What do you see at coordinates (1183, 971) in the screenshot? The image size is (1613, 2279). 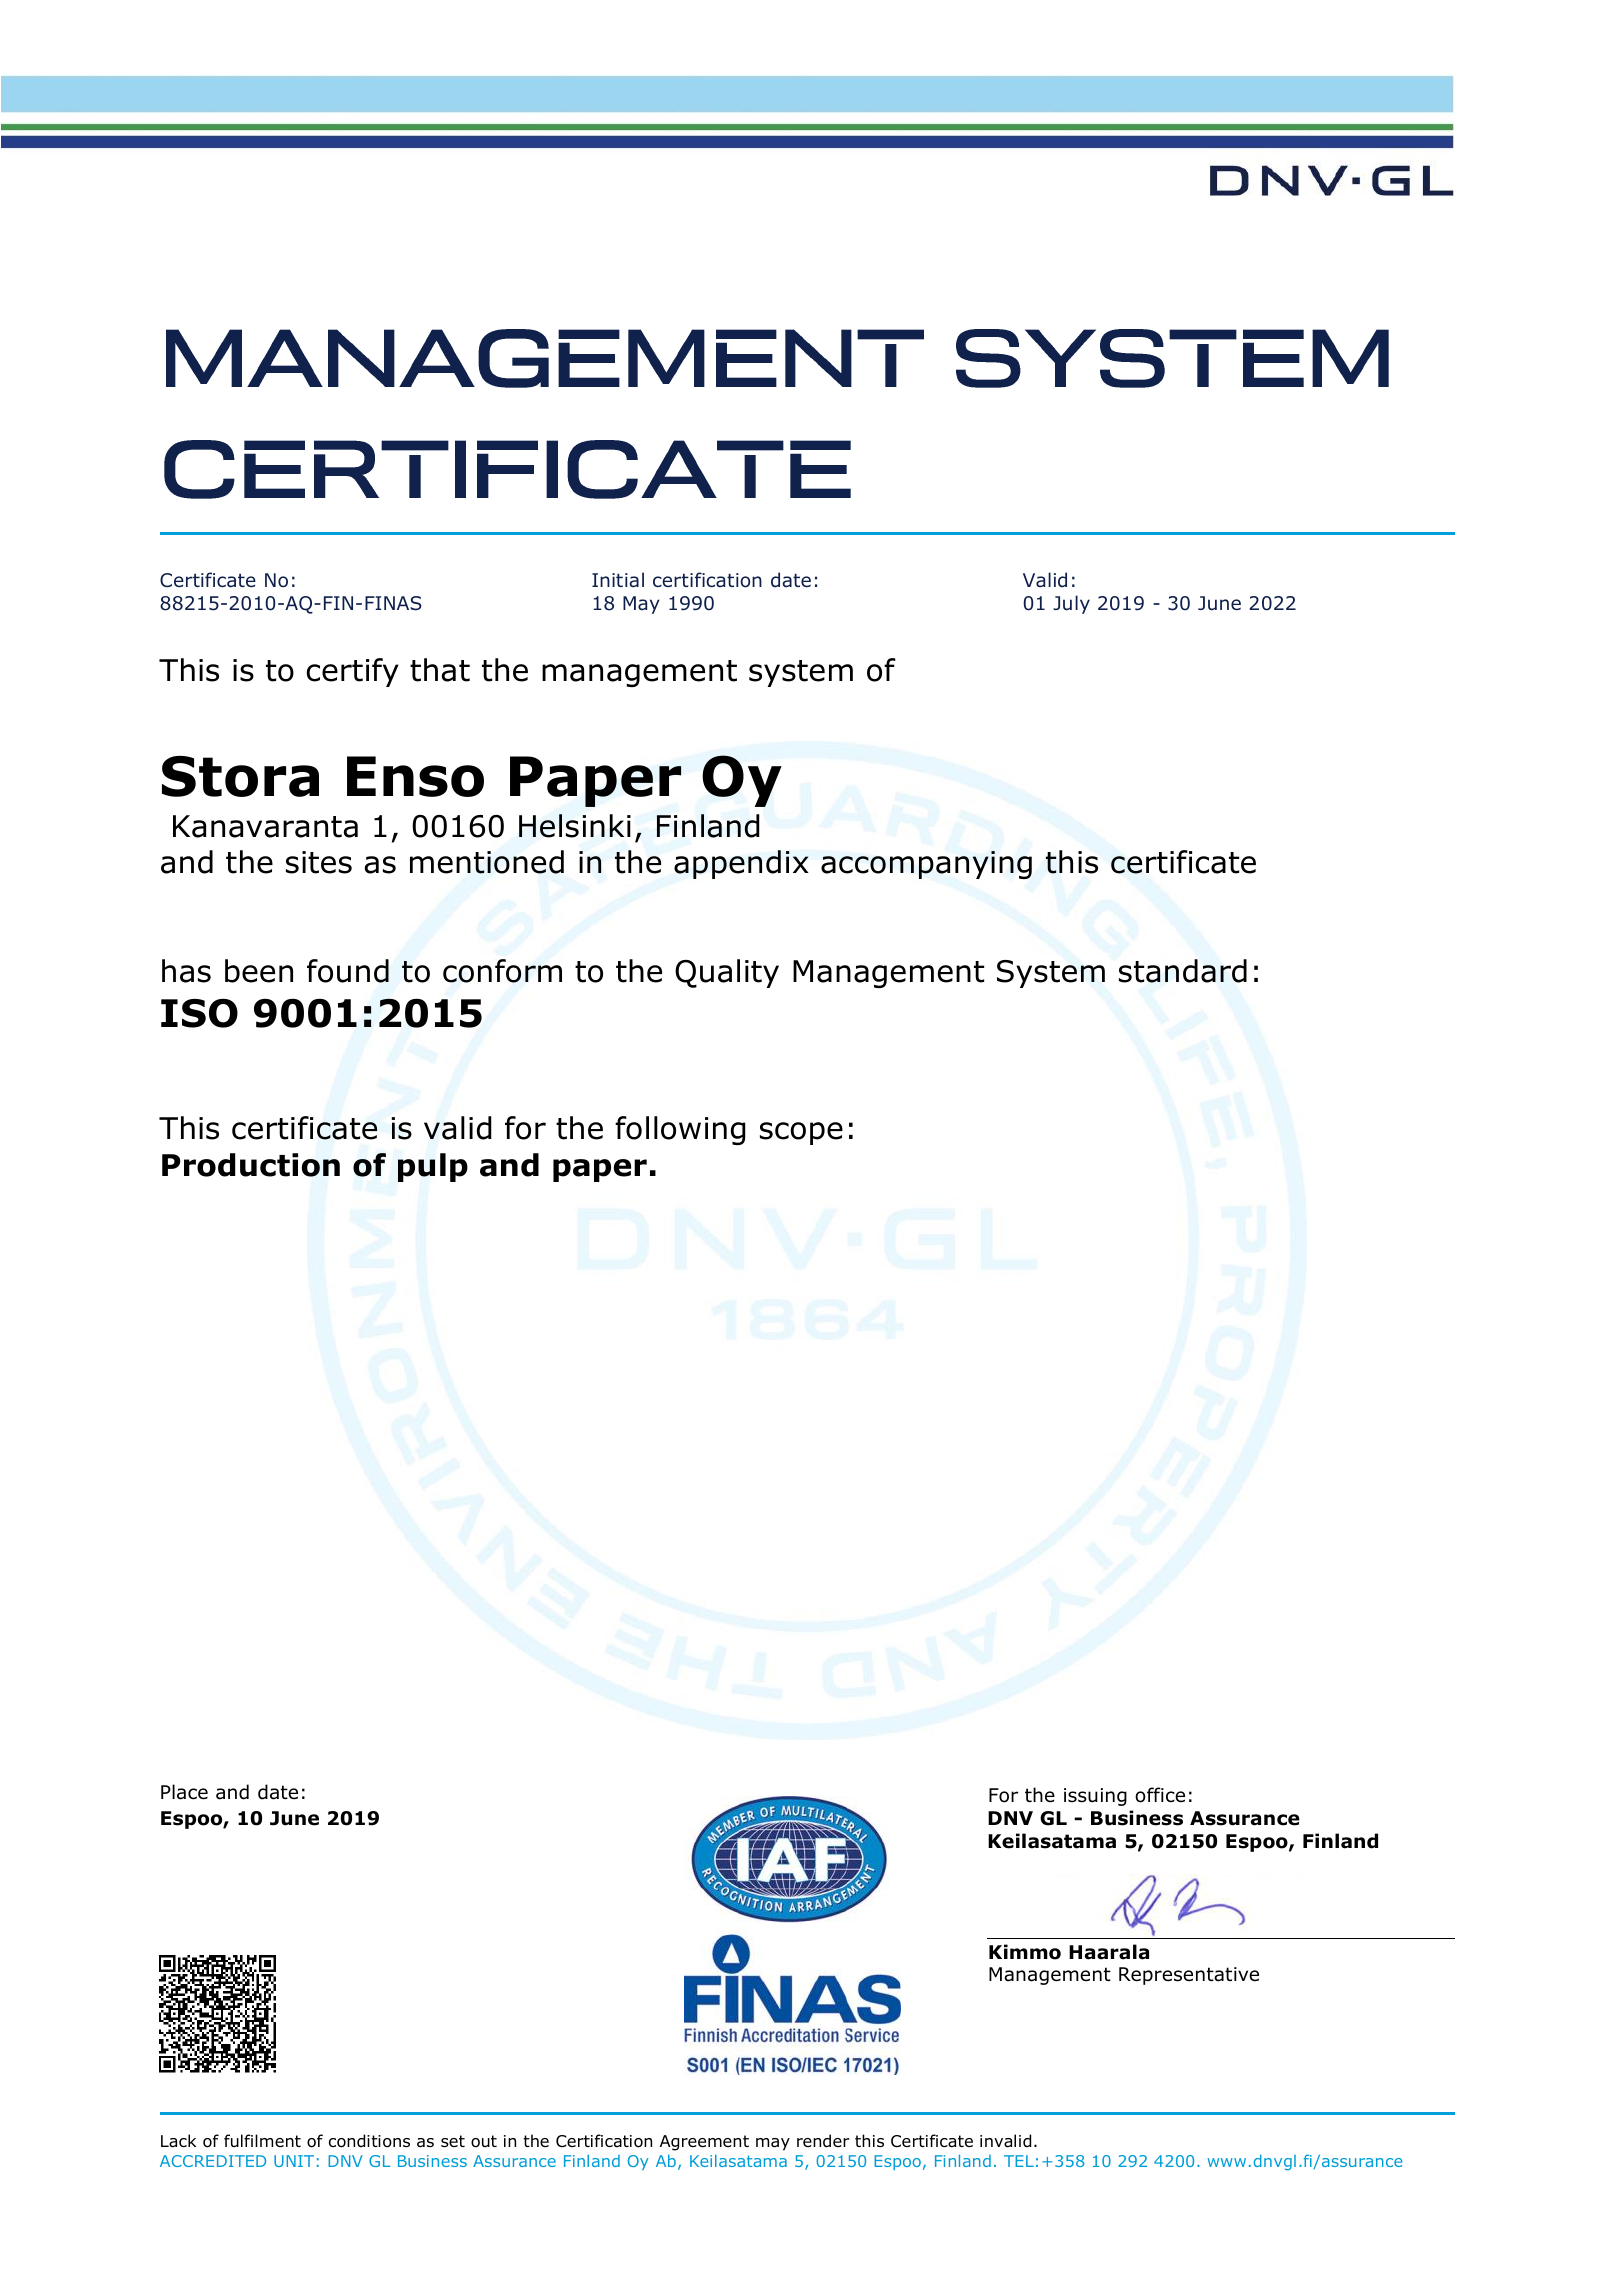 I see `standard` at bounding box center [1183, 971].
